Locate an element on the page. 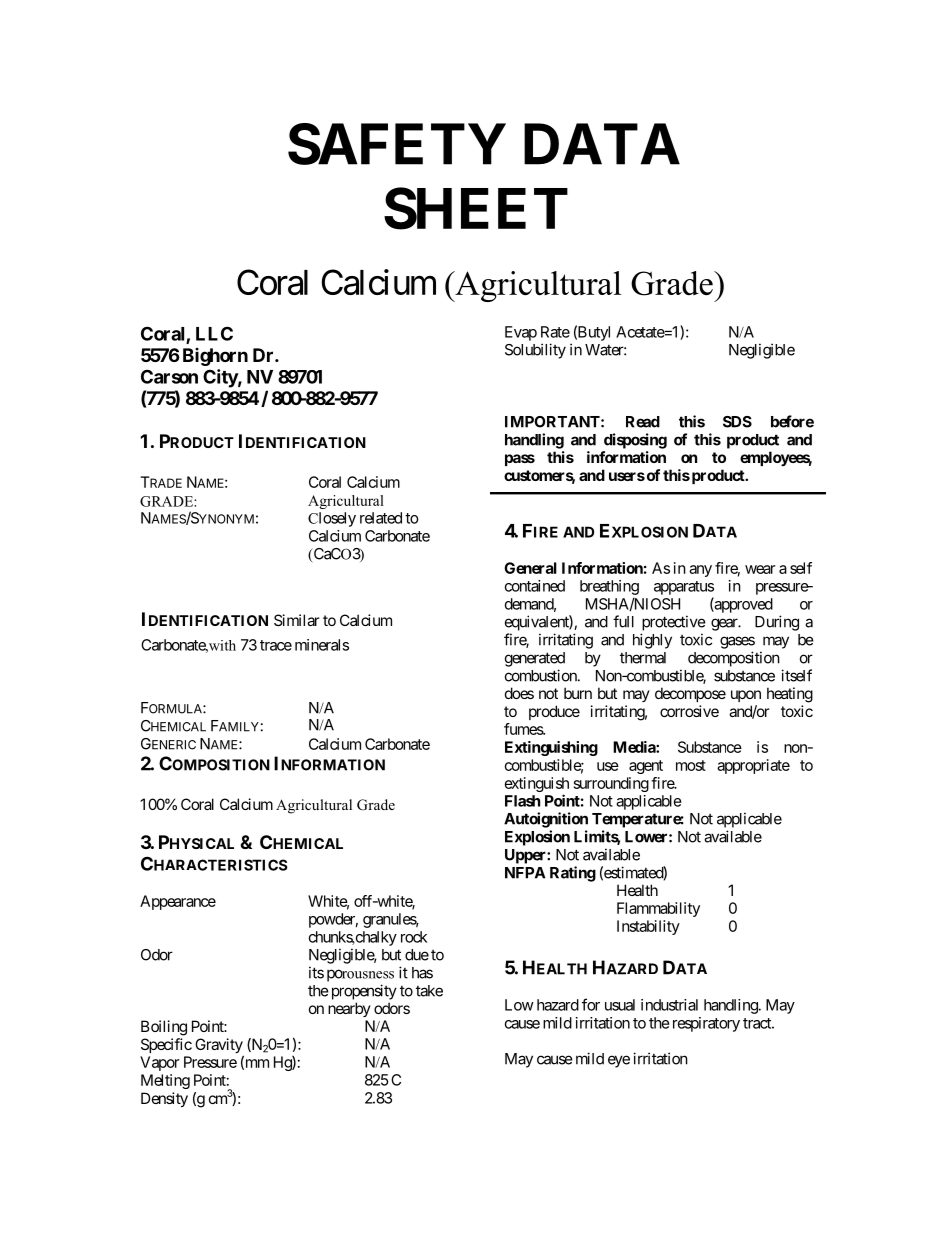  SAFETY is located at coordinates (397, 144).
